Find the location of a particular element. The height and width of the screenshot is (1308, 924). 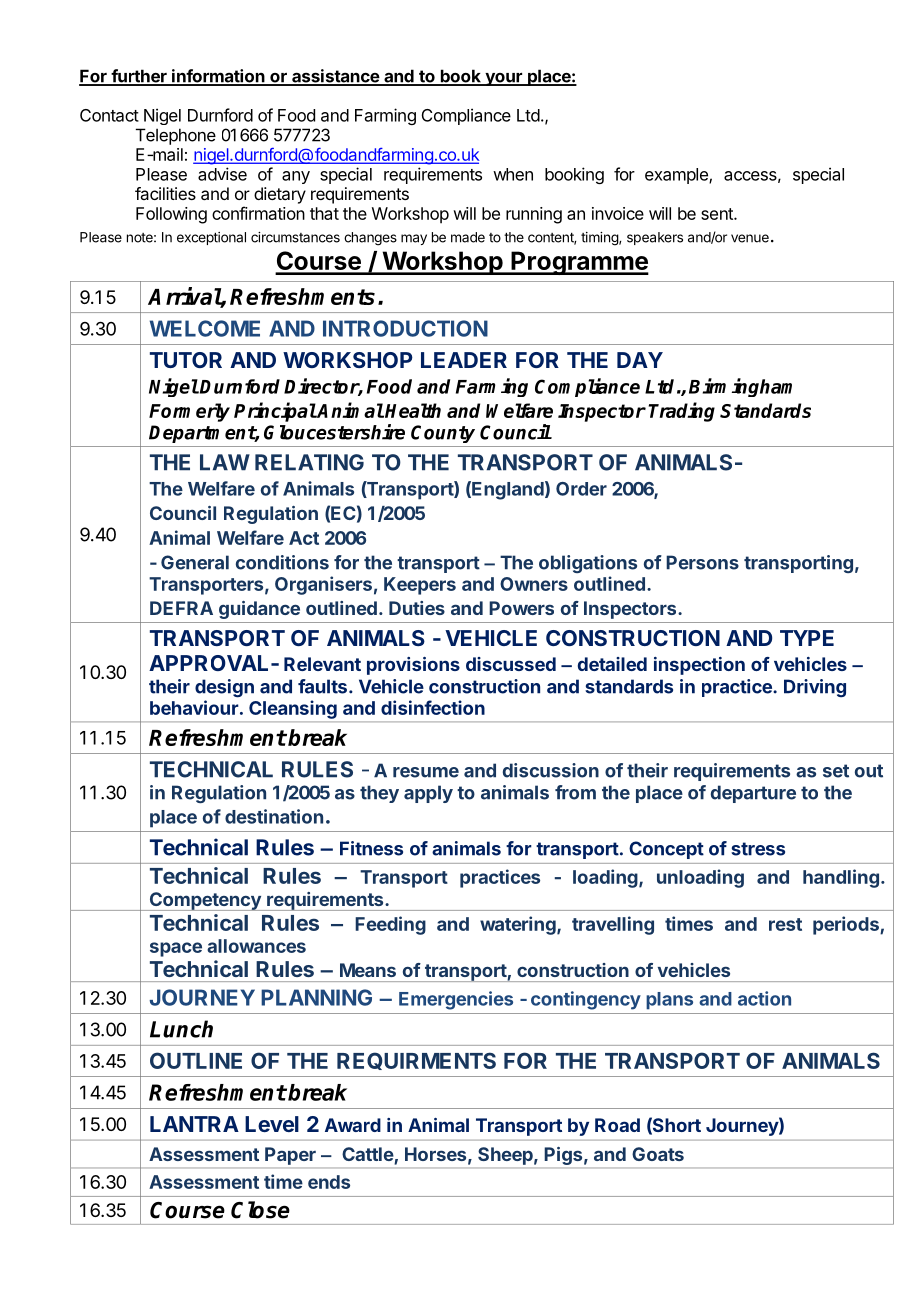

space is located at coordinates (176, 949).
